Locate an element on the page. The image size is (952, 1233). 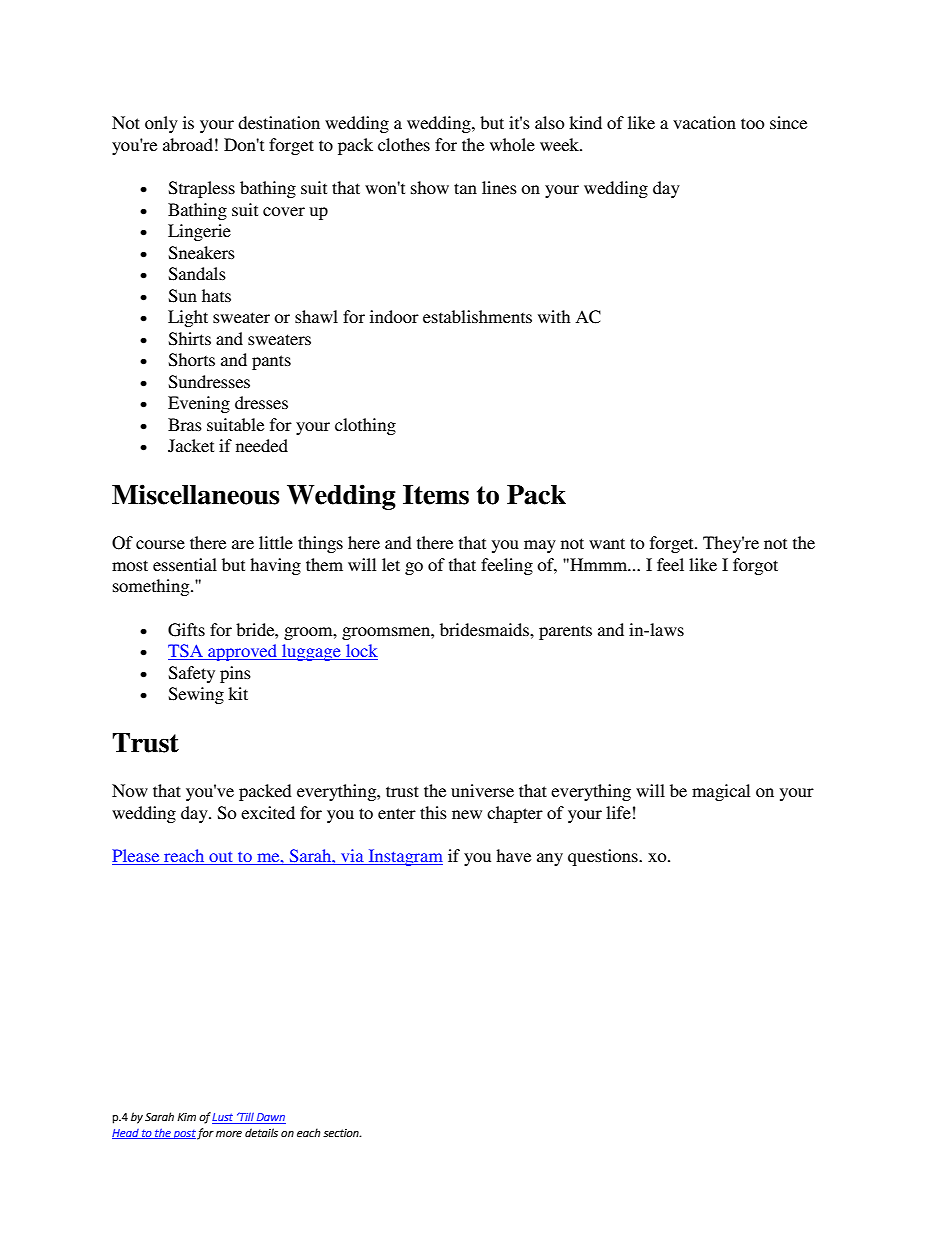
Dawn is located at coordinates (270, 1118).
